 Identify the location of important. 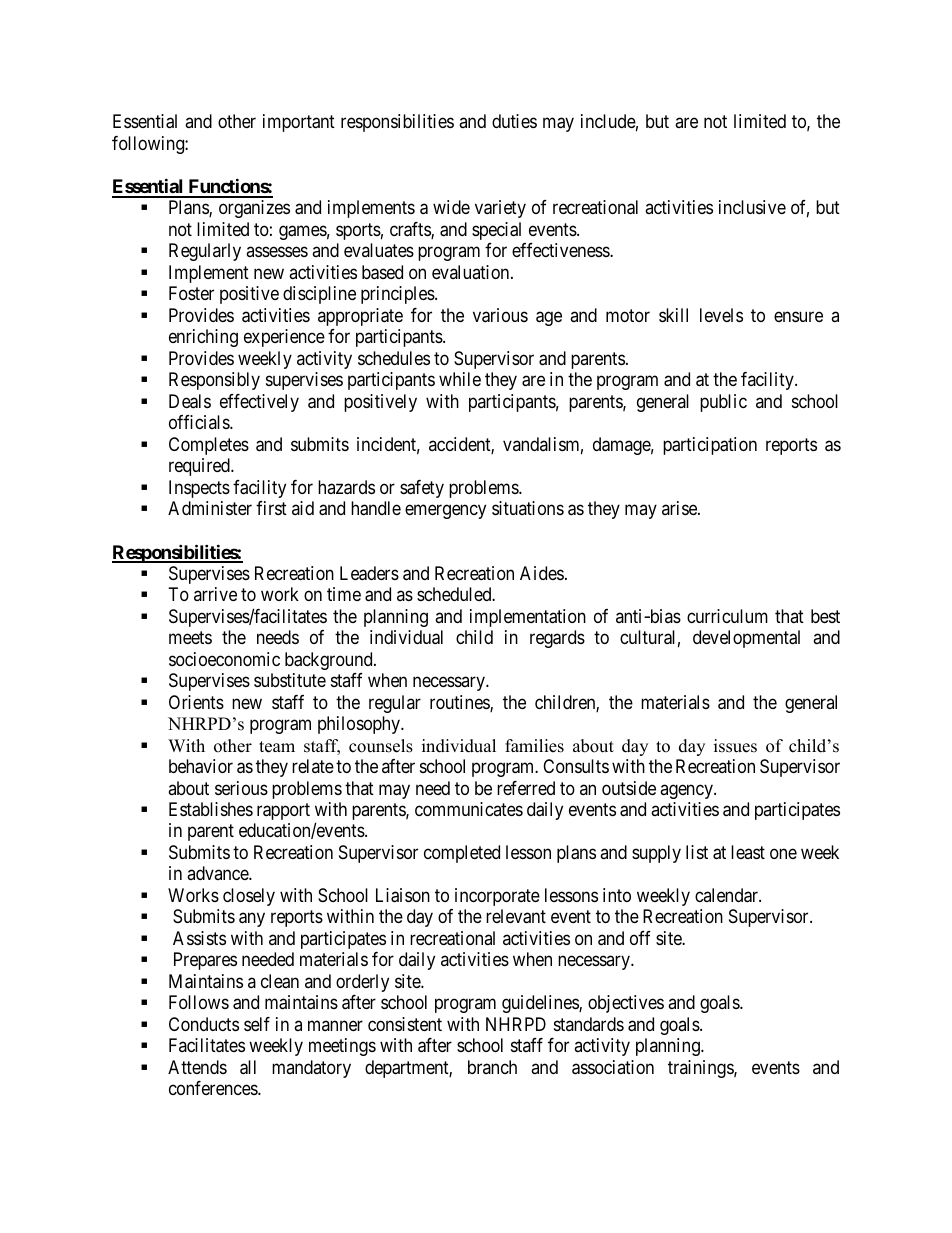
(299, 123).
